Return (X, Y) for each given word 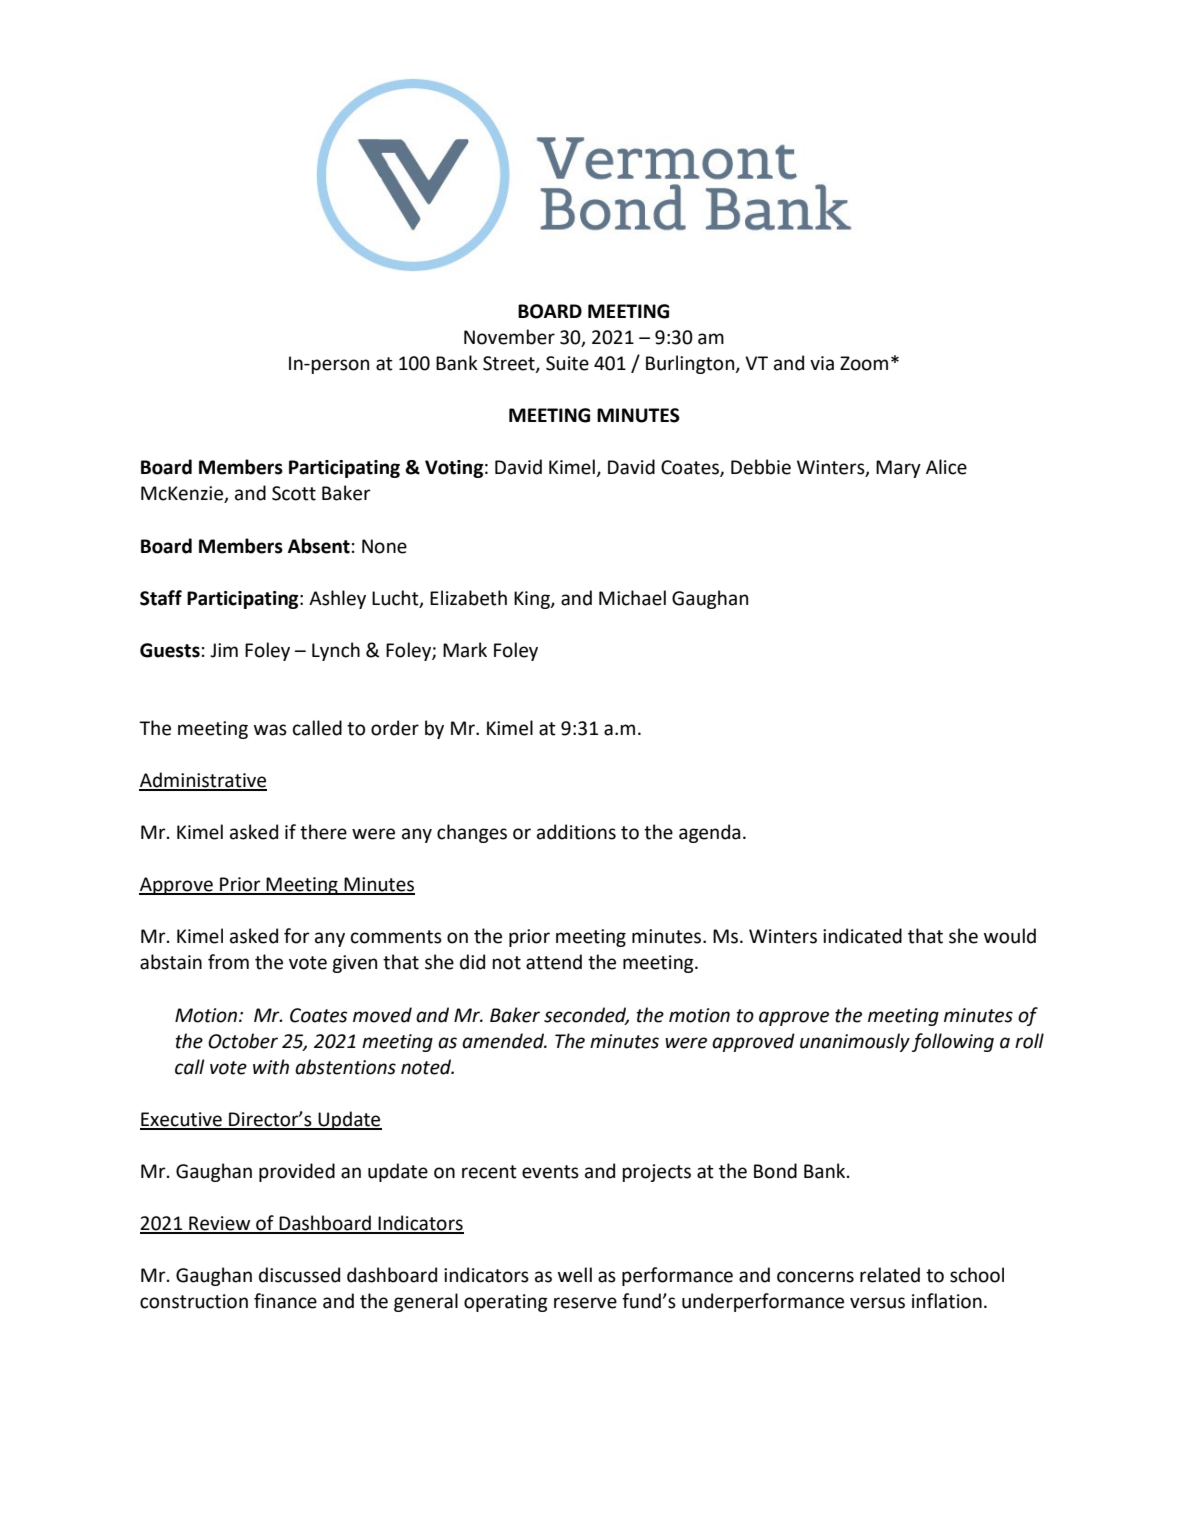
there (323, 832)
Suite (567, 363)
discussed (299, 1275)
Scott (294, 493)
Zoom (864, 363)
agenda (709, 833)
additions (576, 832)
